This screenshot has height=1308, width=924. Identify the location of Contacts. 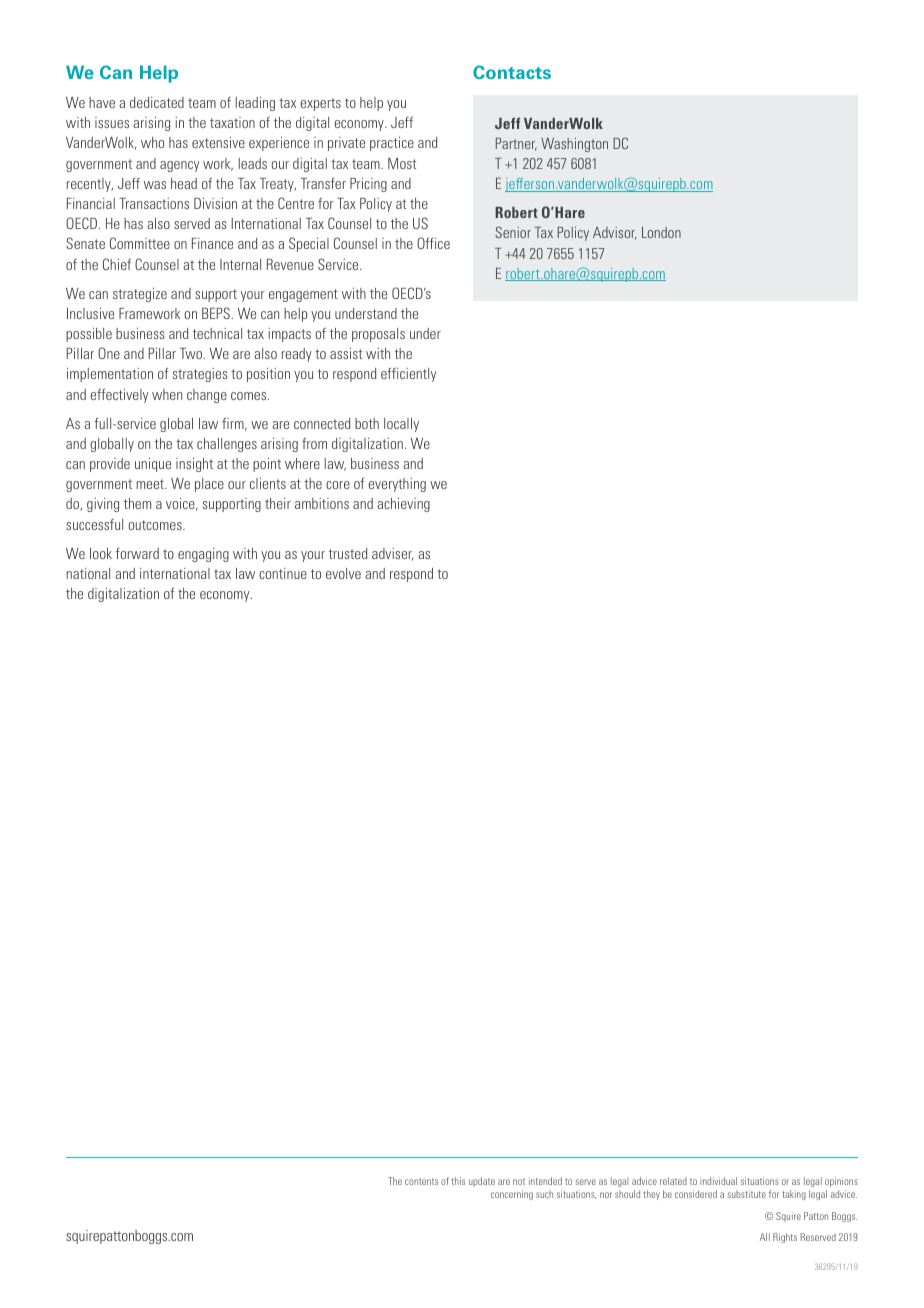
(512, 72).
